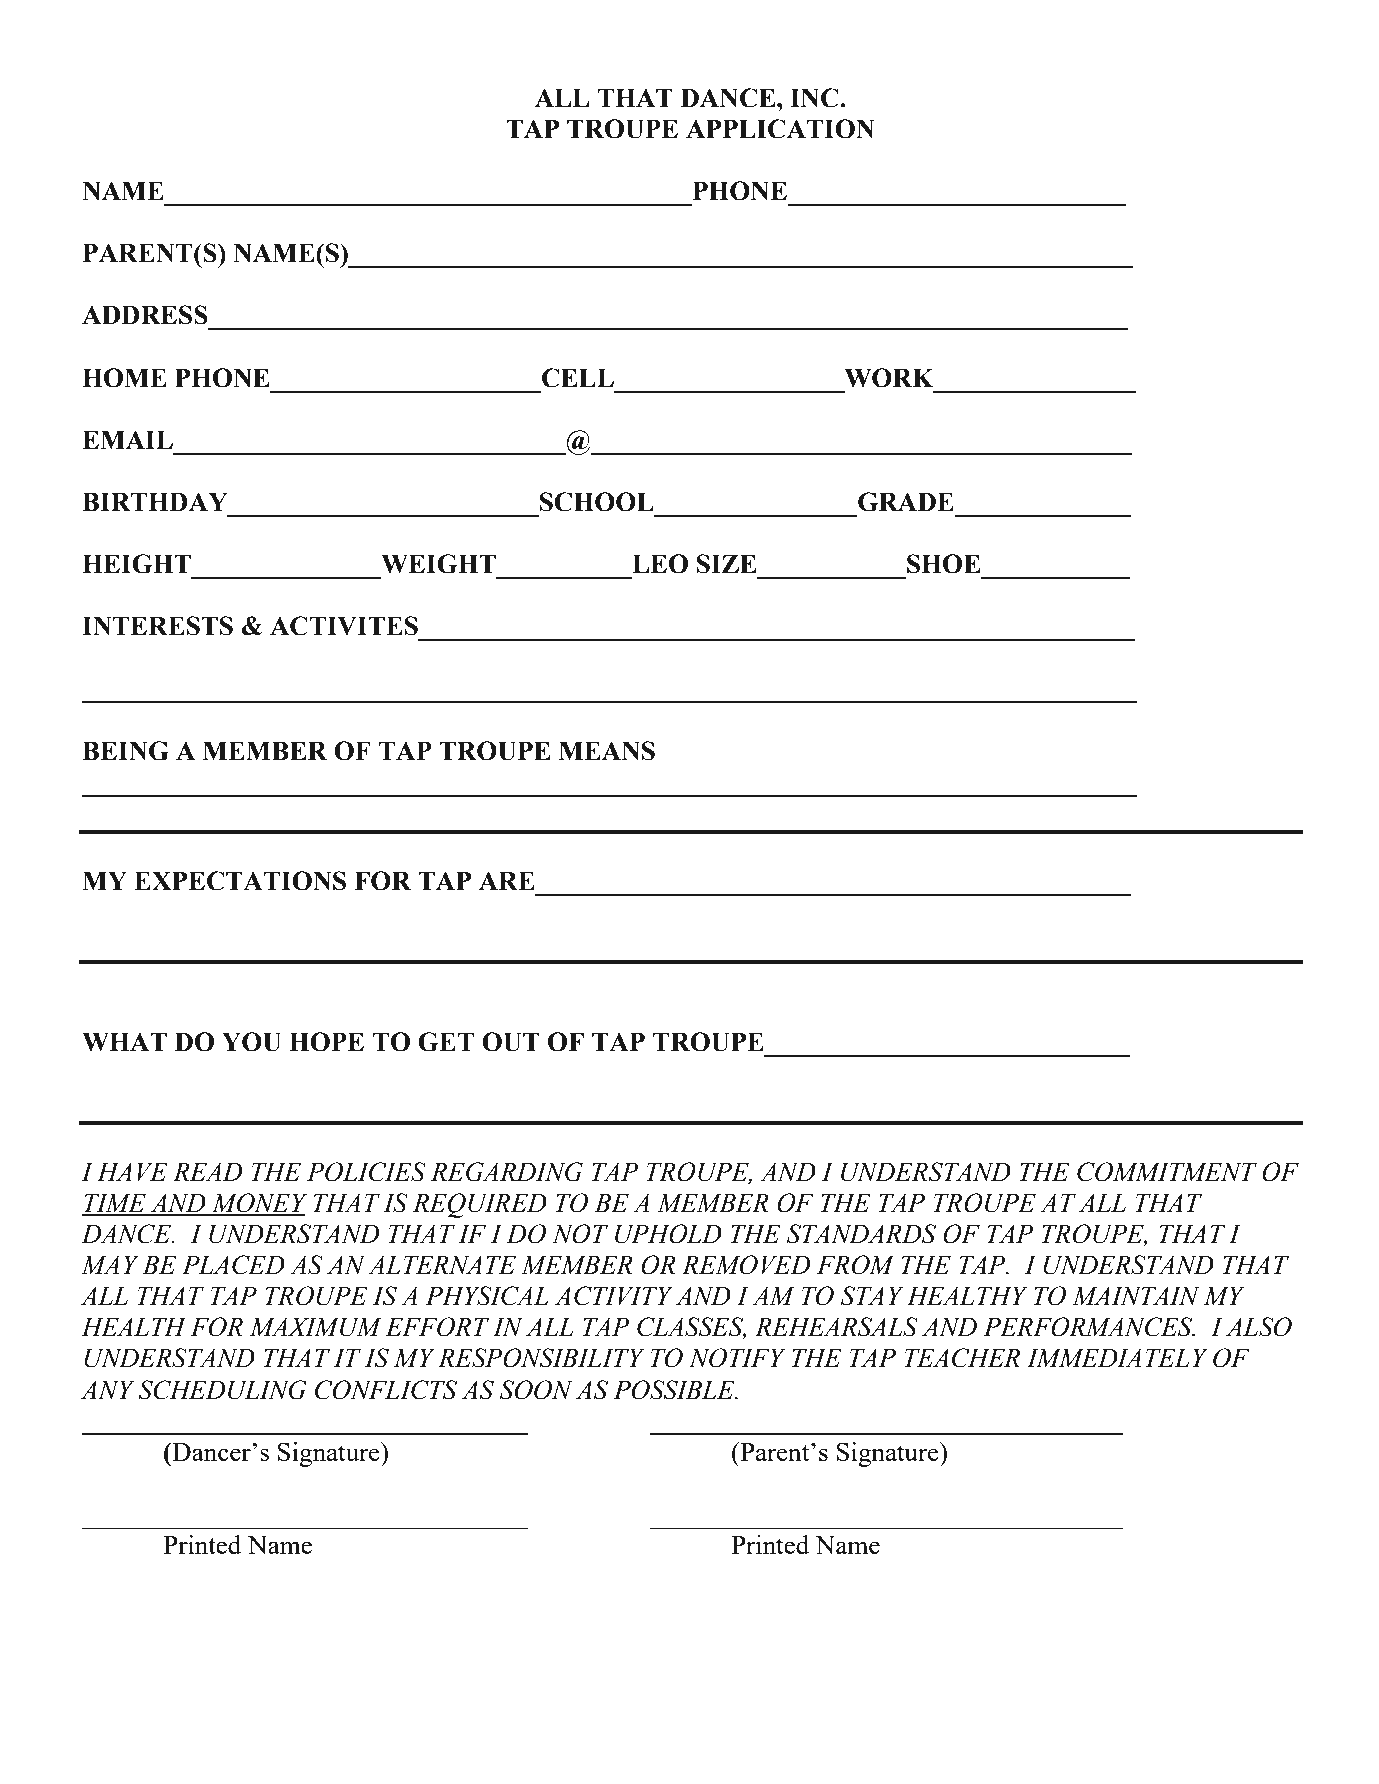 This screenshot has width=1379, height=1784. Describe the element at coordinates (157, 626) in the screenshot. I see `INTERESTS` at that location.
